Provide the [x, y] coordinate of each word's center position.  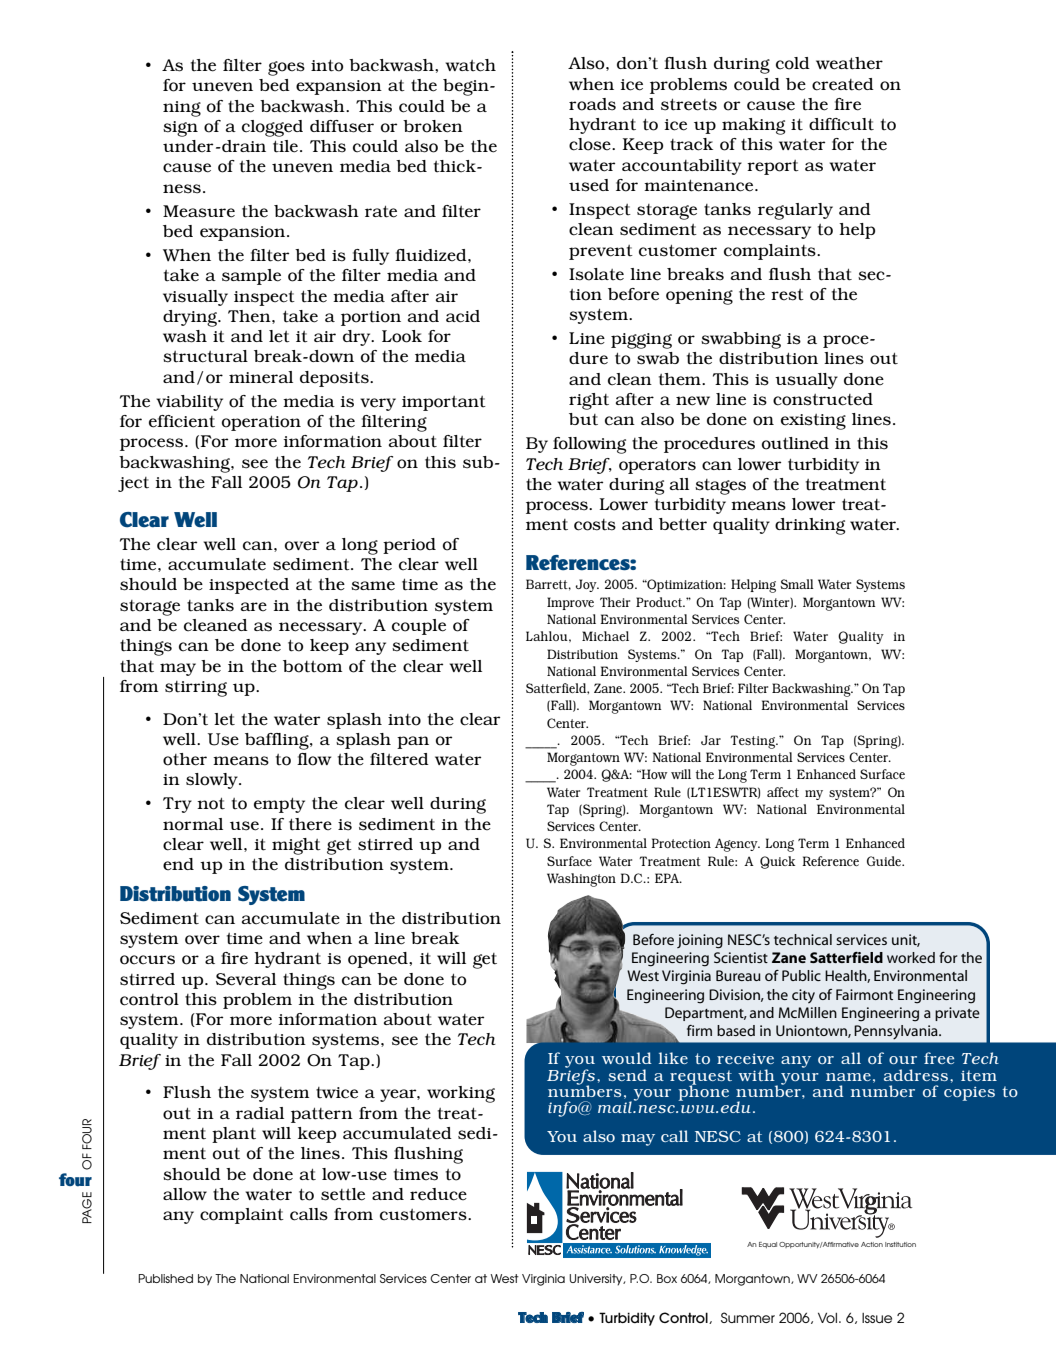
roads [592, 104]
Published [165, 1278]
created [843, 84]
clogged [272, 128]
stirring [196, 689]
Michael [605, 636]
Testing [753, 742]
